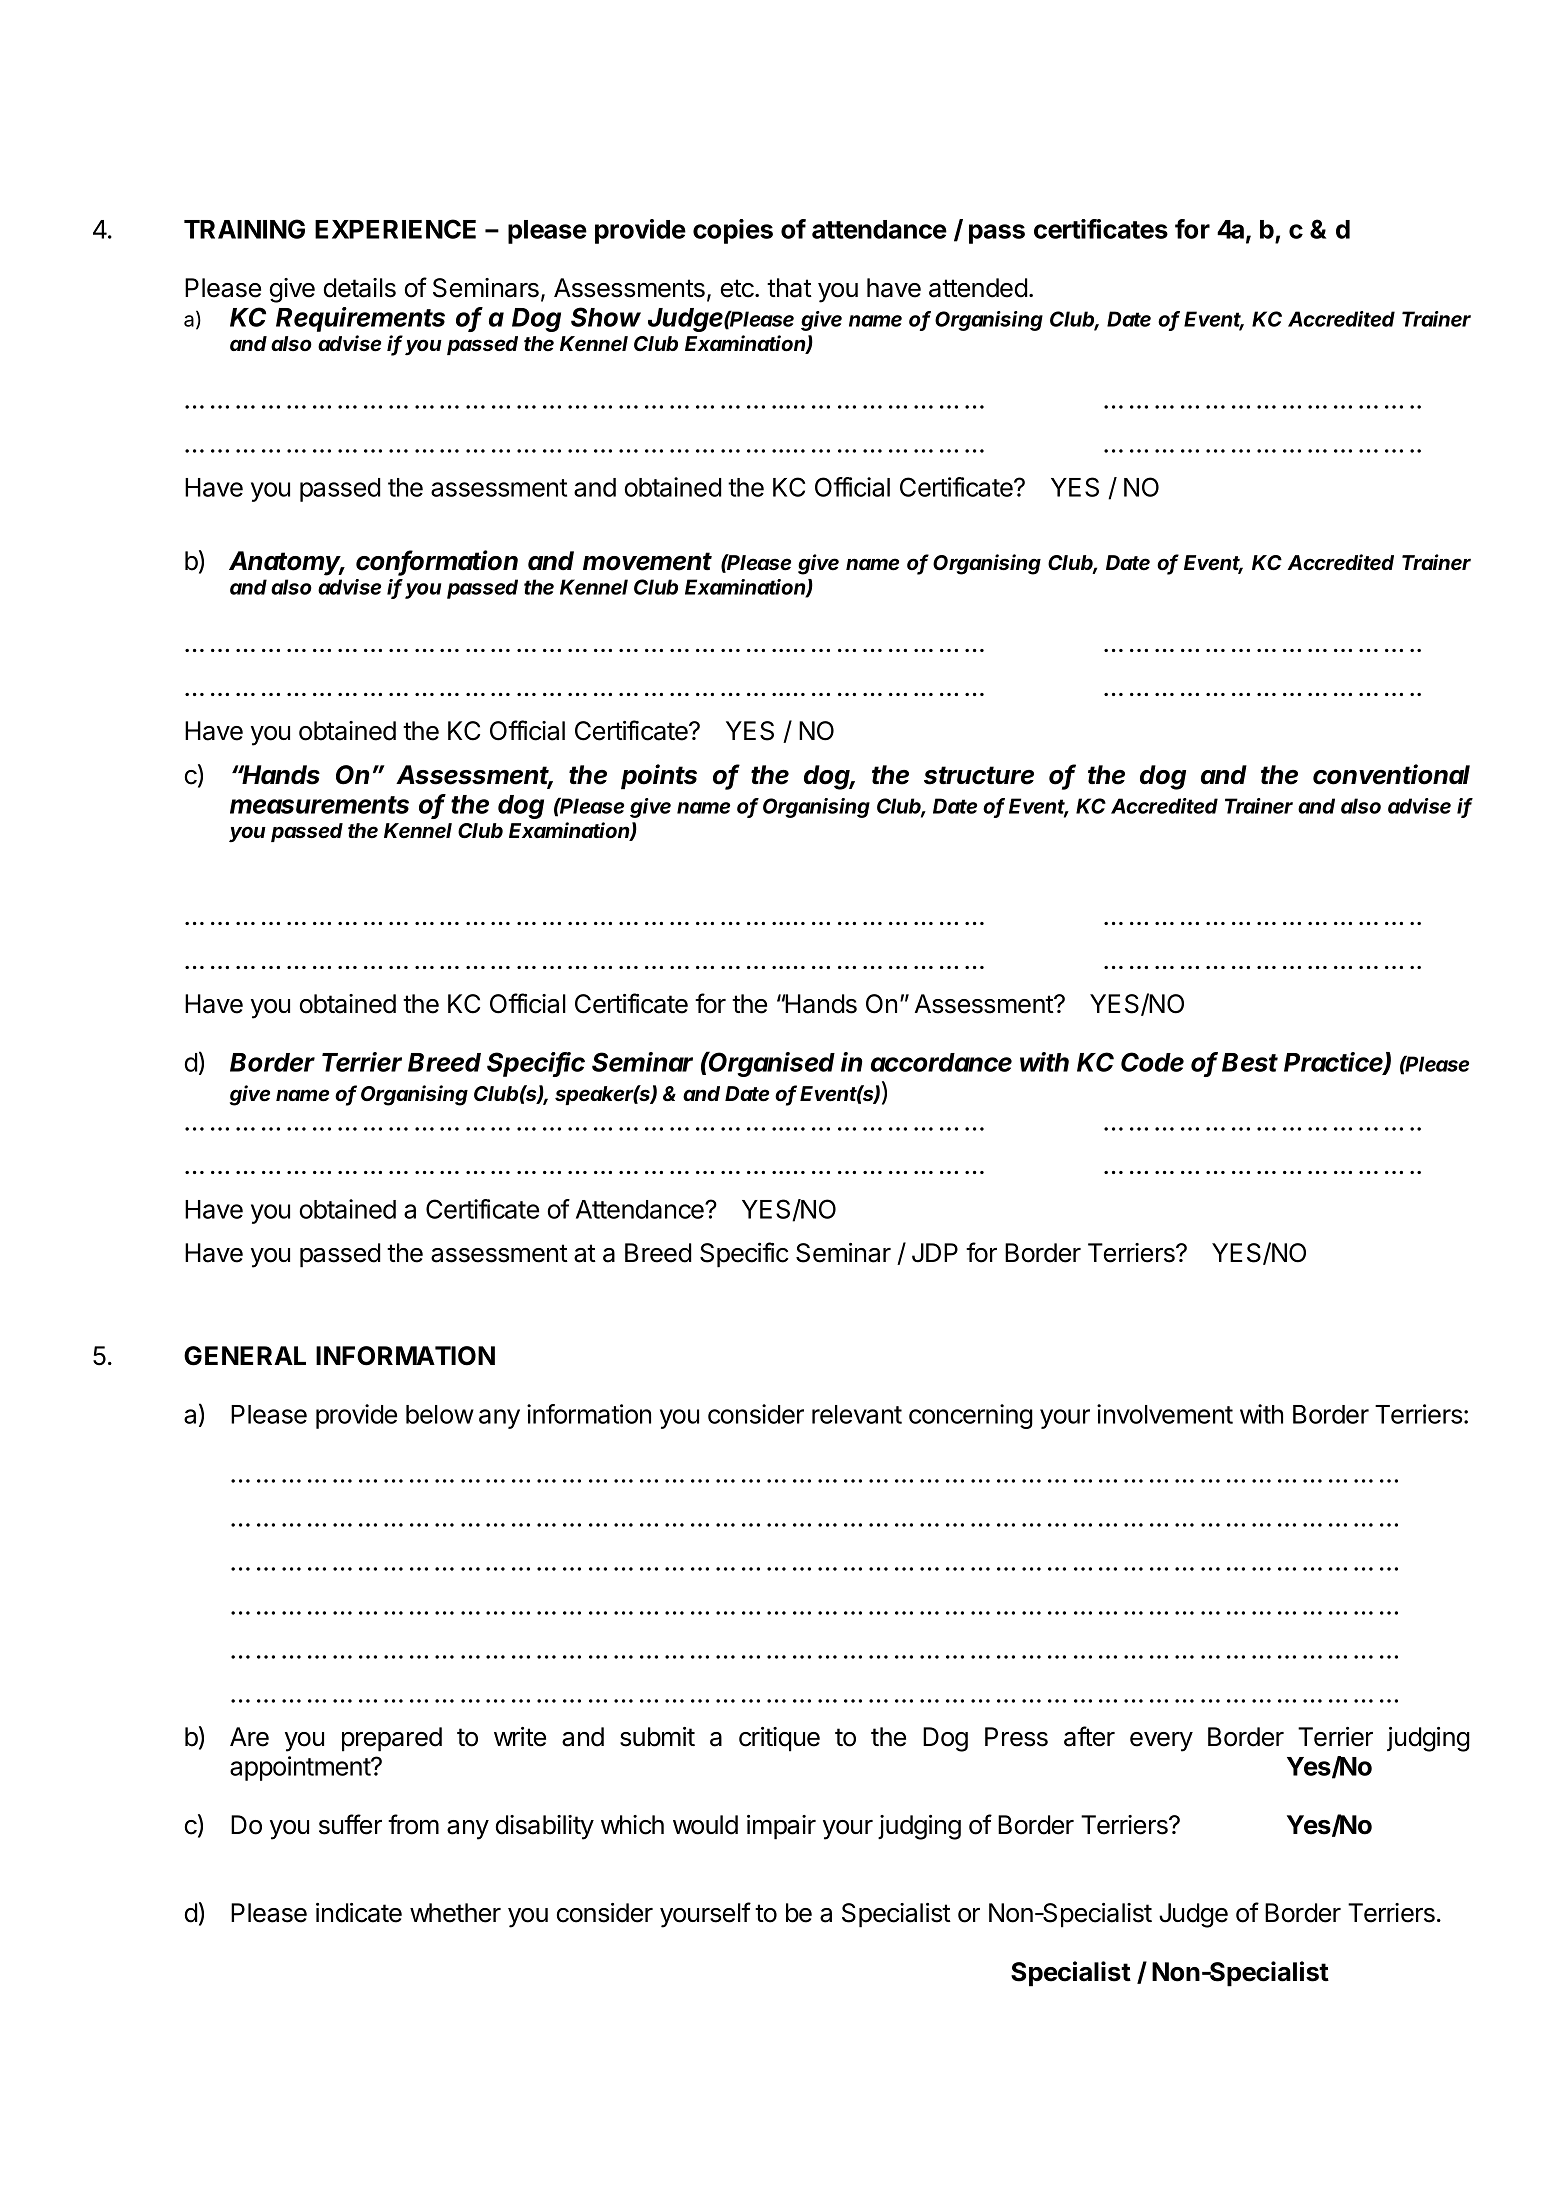  I want to click on that, so click(789, 288).
